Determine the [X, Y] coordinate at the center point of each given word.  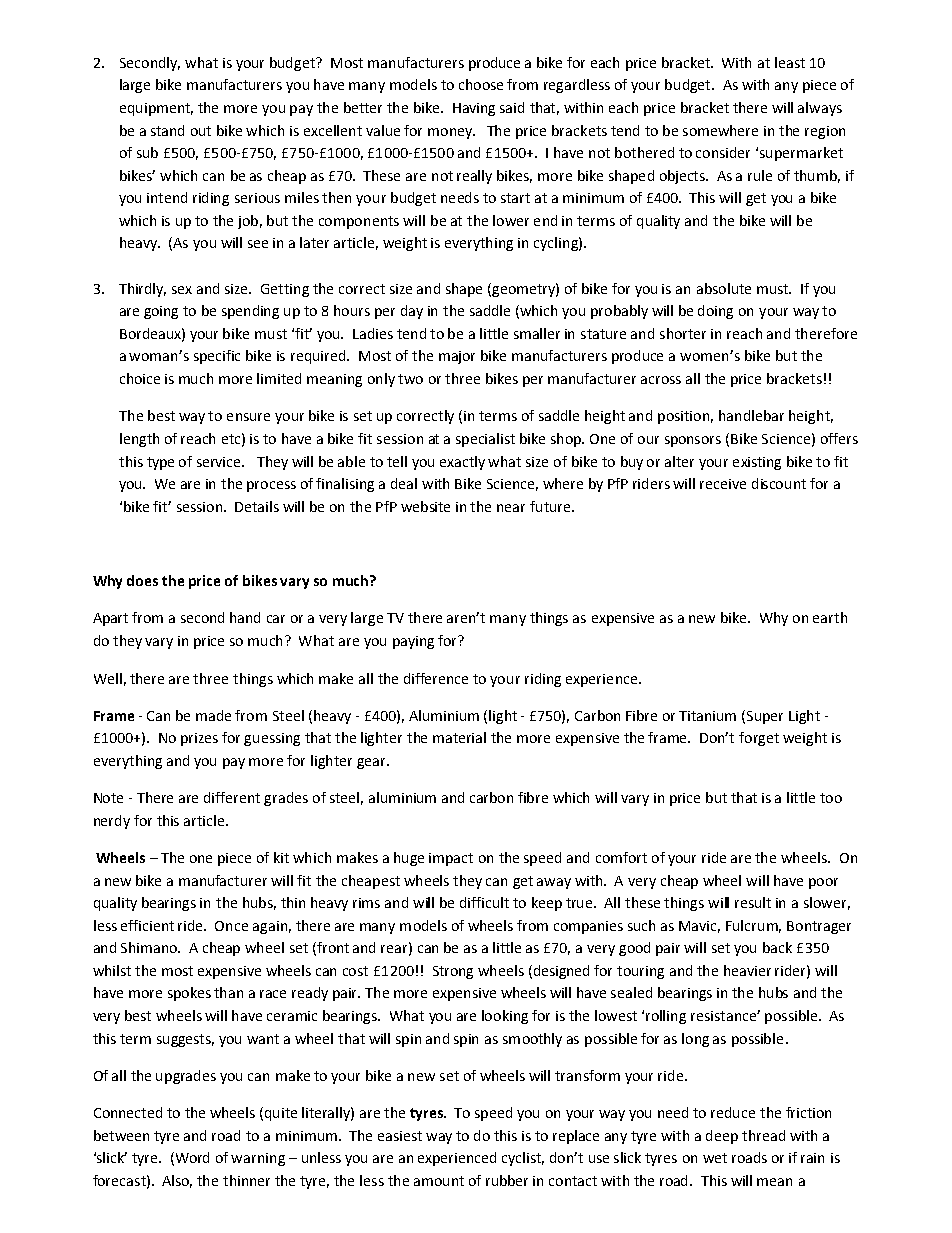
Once [231, 926]
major [457, 357]
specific [217, 357]
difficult [484, 902]
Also [177, 1181]
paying [413, 642]
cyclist [523, 1159]
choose [481, 84]
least [790, 62]
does [142, 580]
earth [830, 617]
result [753, 902]
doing [715, 312]
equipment [156, 109]
